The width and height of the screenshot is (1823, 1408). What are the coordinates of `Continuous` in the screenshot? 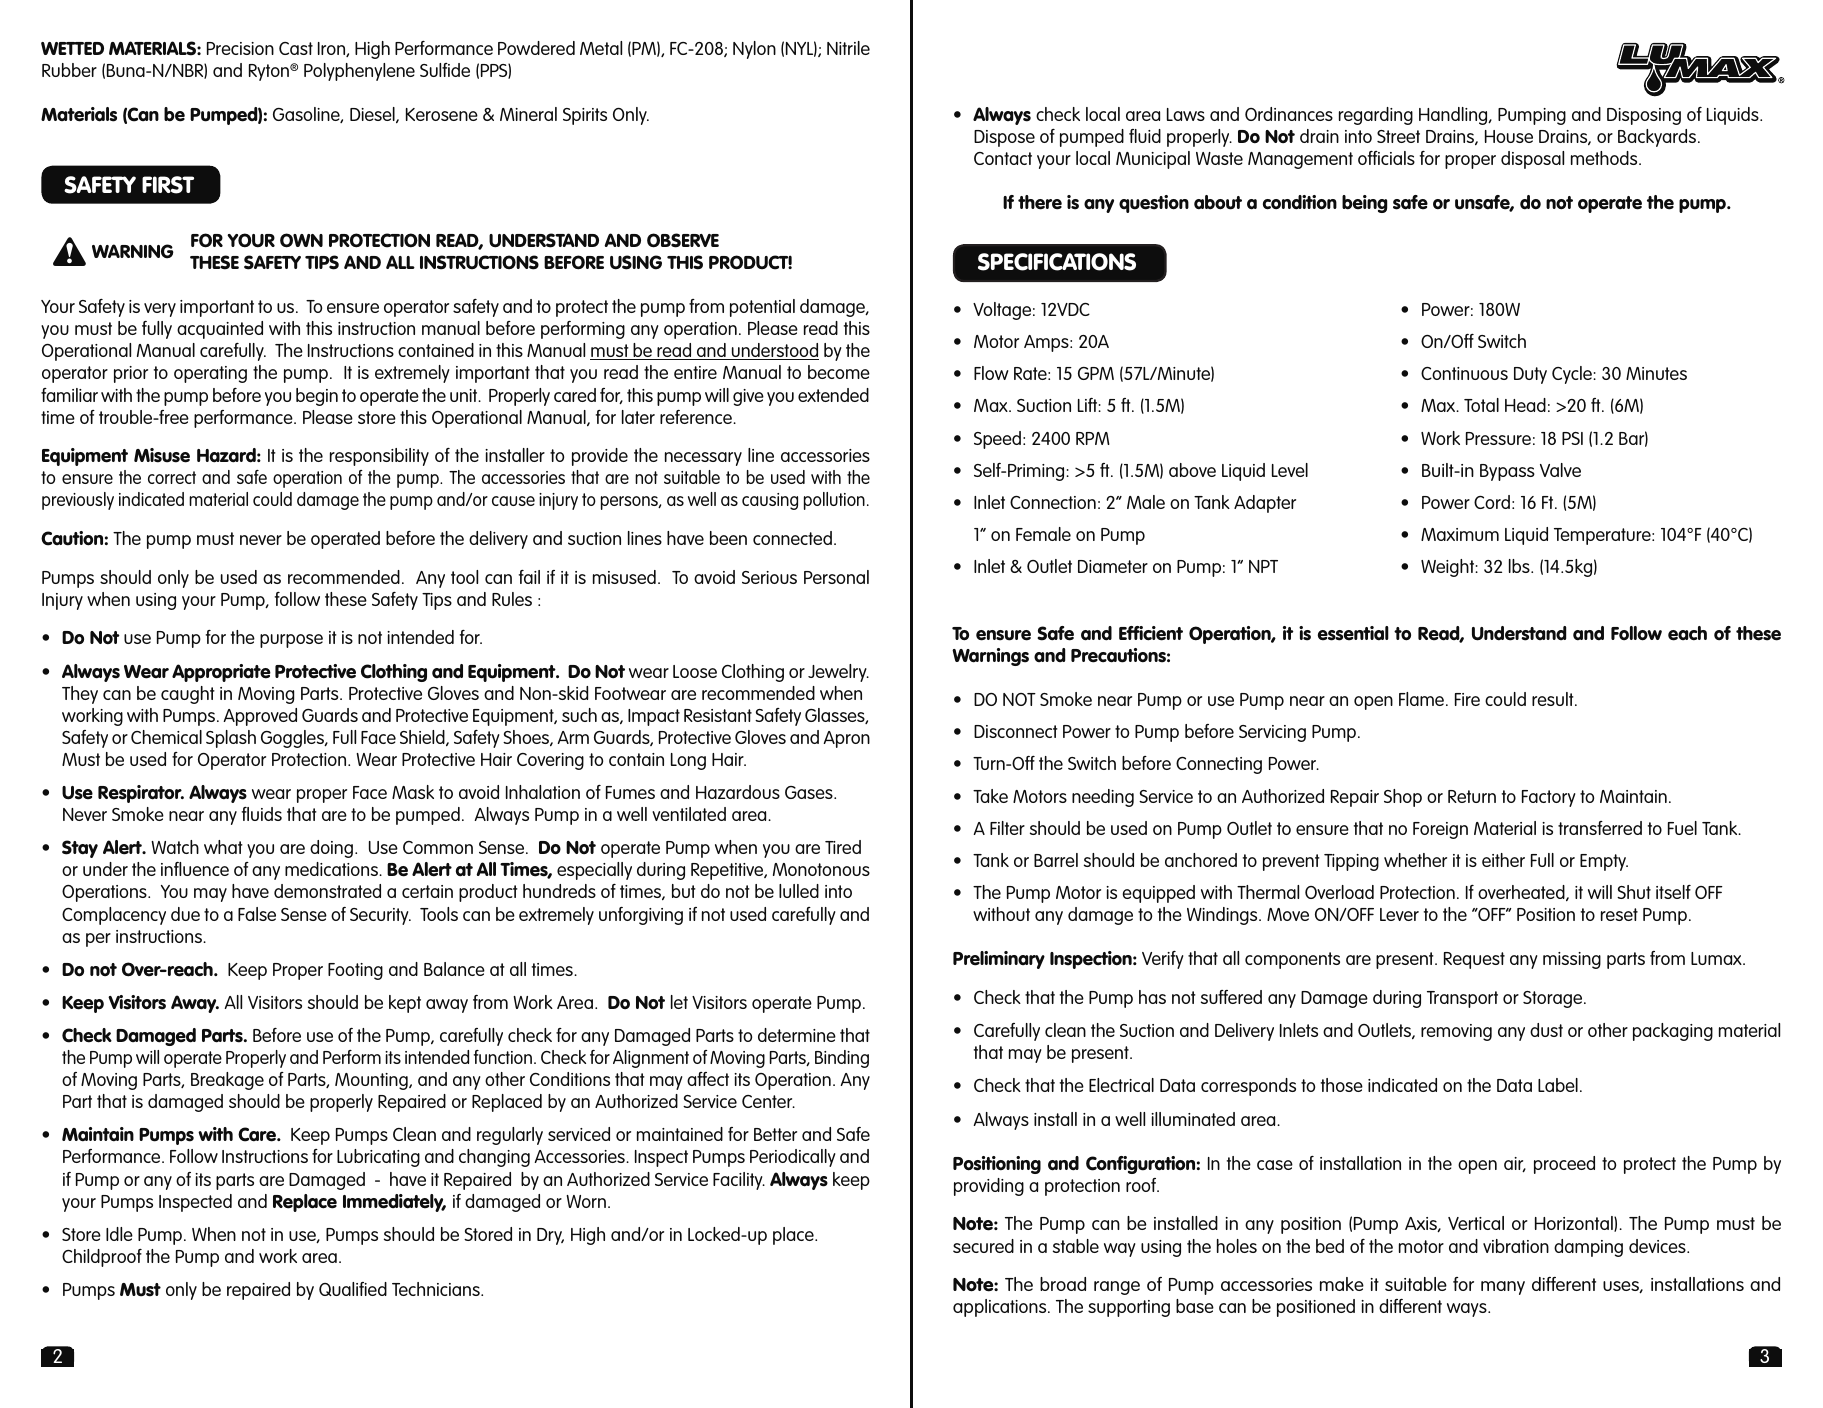 It's located at (1464, 373).
